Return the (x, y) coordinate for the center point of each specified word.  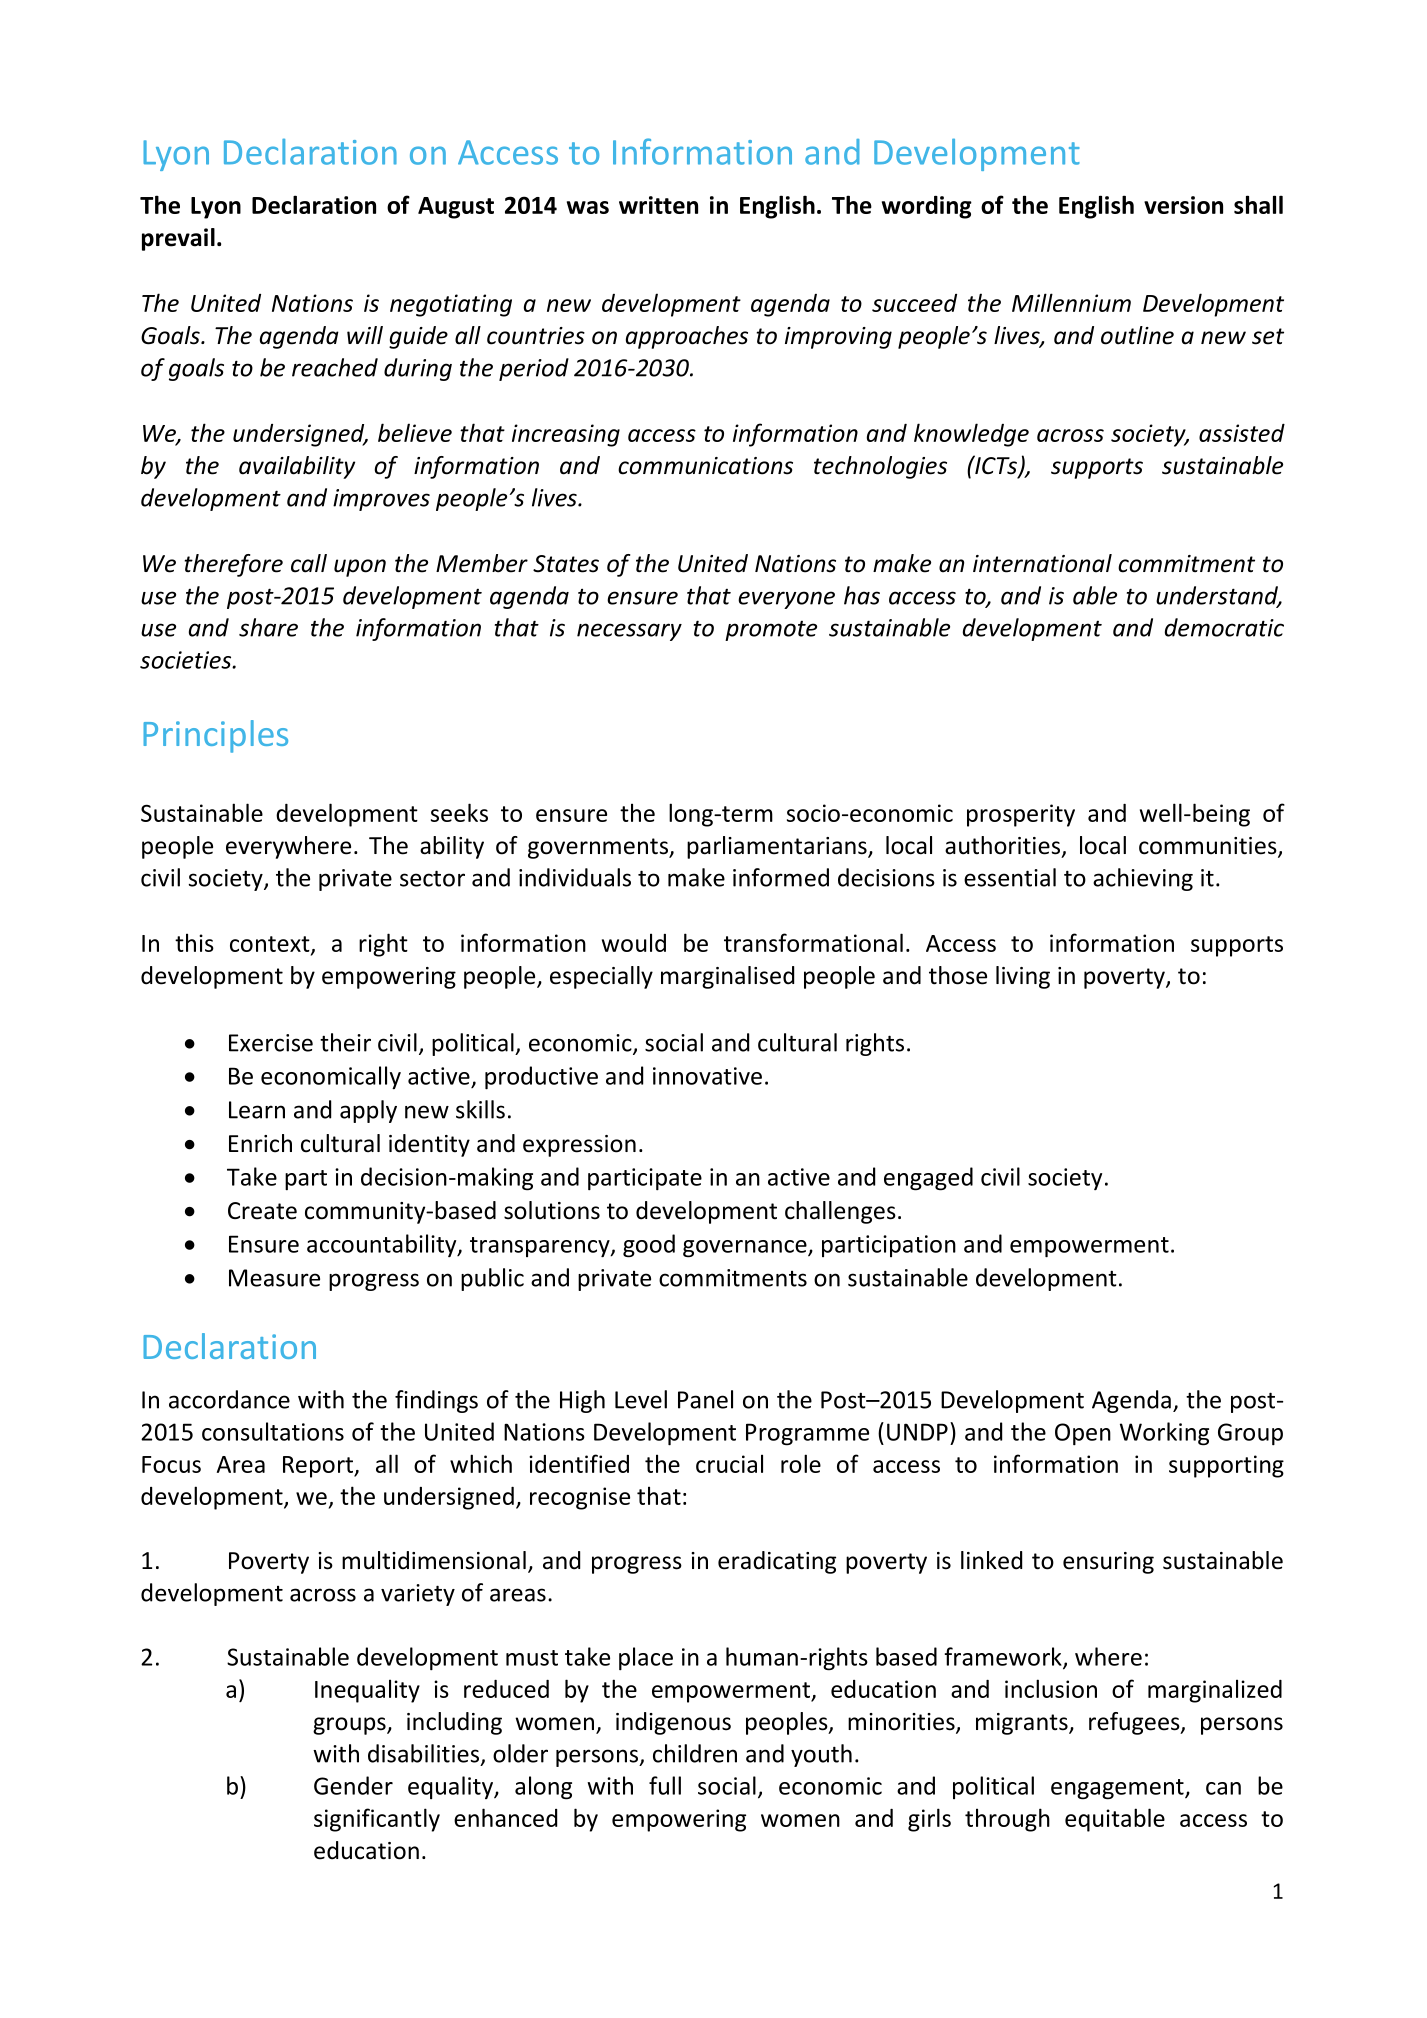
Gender (353, 1785)
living (1023, 977)
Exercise (271, 1043)
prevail (178, 239)
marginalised (727, 977)
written (658, 205)
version (1183, 205)
